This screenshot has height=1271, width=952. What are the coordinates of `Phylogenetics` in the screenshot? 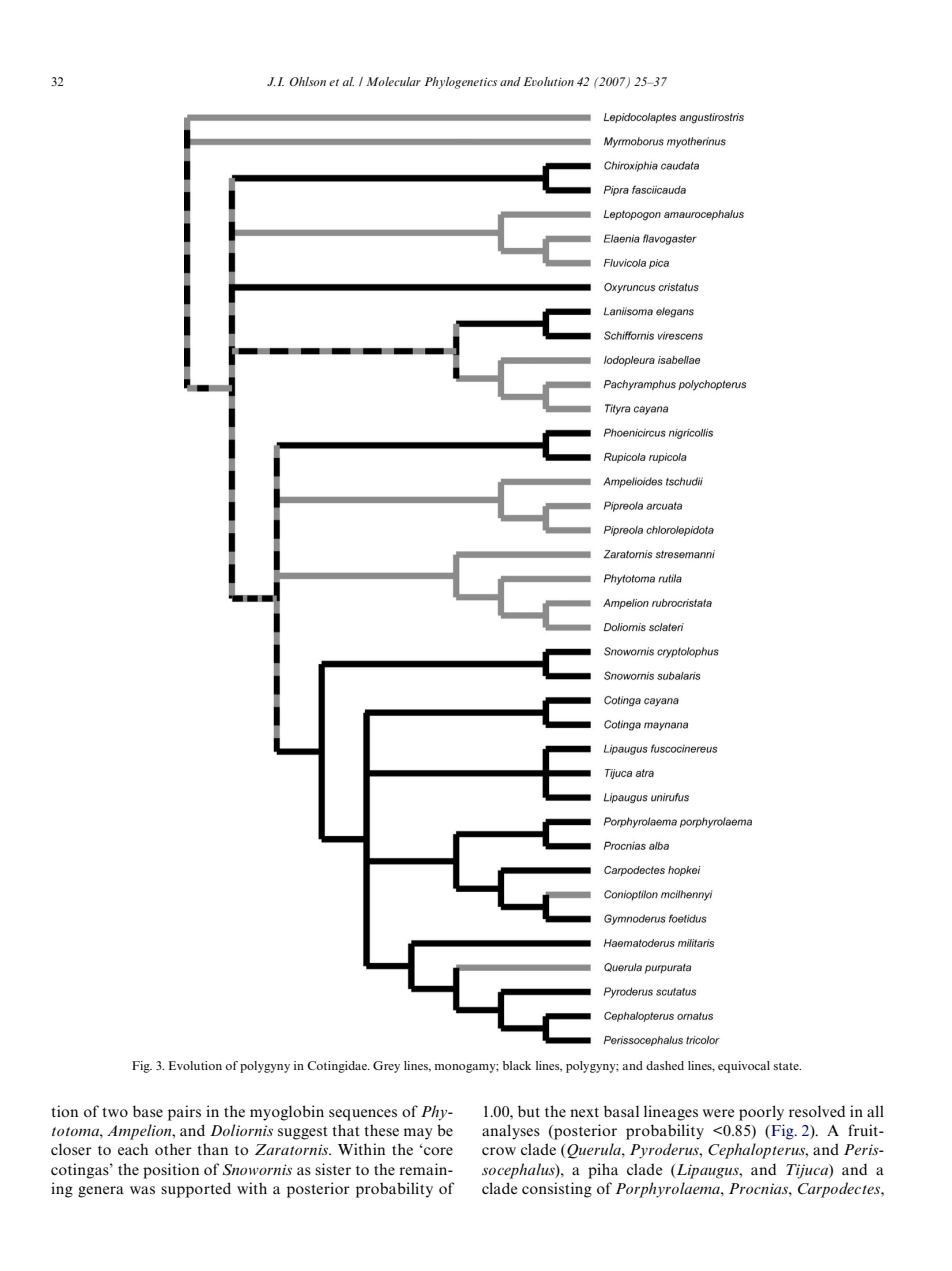 It's located at (460, 83).
